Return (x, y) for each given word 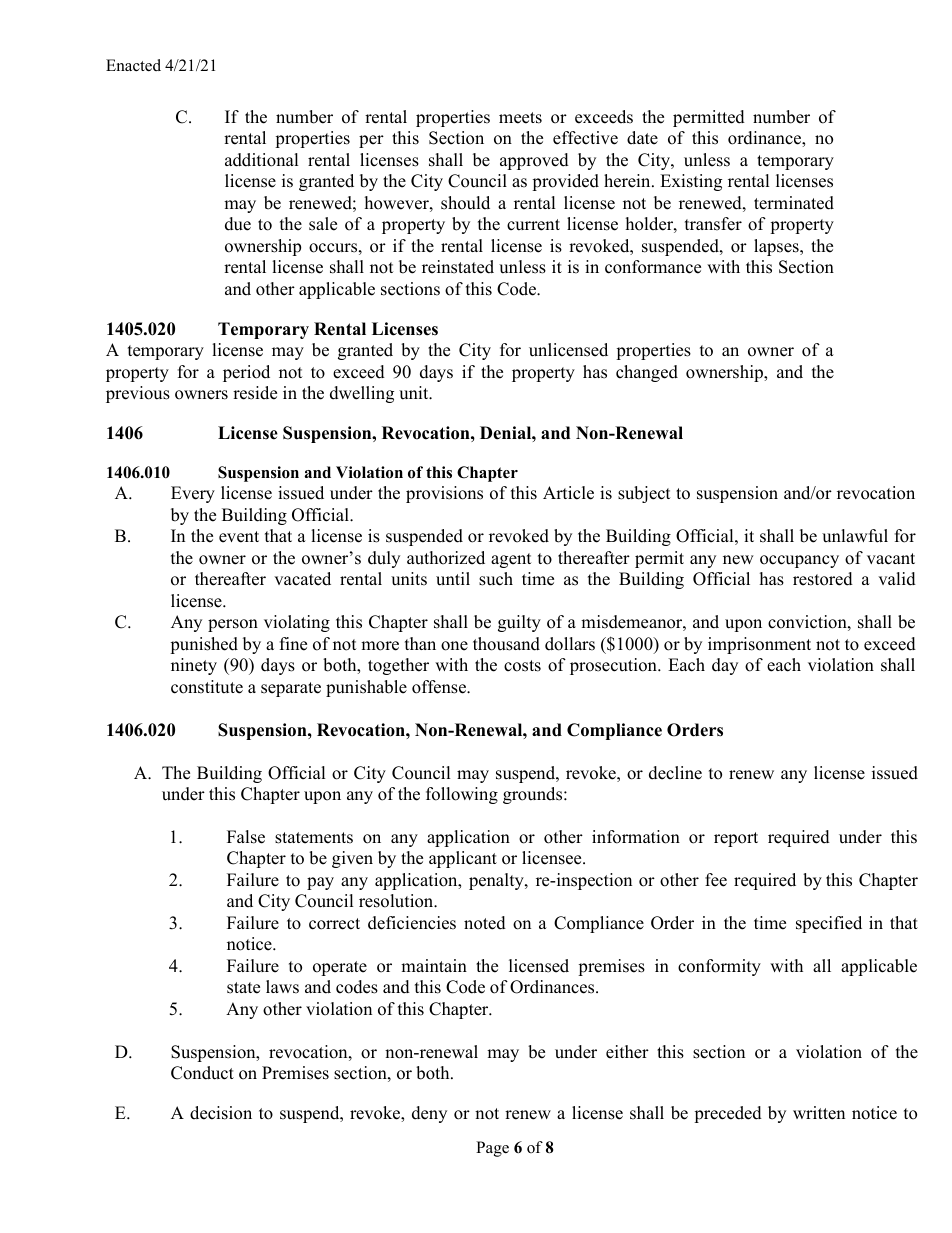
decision (221, 1113)
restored (823, 579)
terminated (794, 203)
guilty (519, 623)
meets (520, 118)
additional (262, 160)
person (233, 625)
